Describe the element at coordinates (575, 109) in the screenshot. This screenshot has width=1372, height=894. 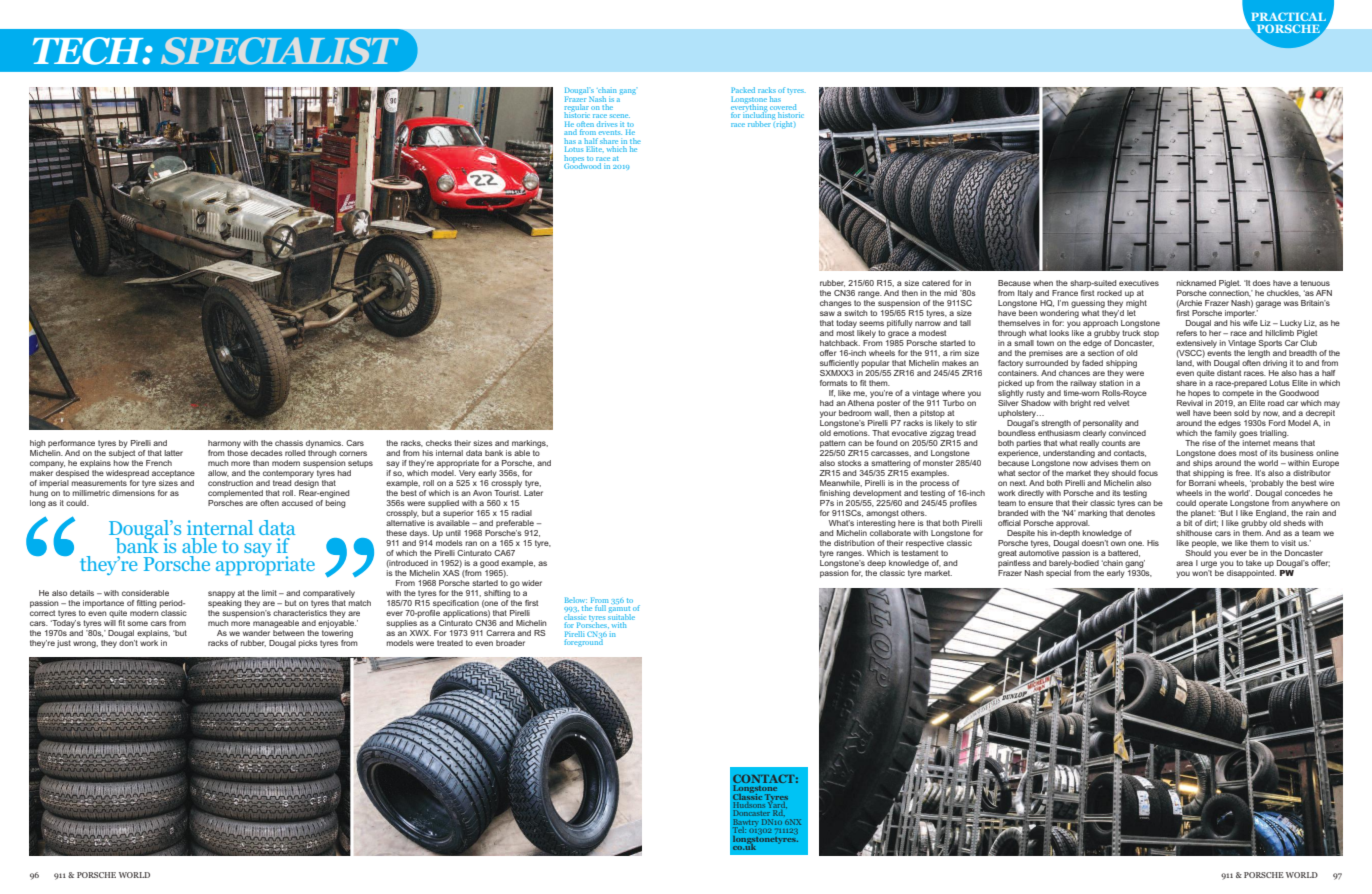
I see `regular` at that location.
